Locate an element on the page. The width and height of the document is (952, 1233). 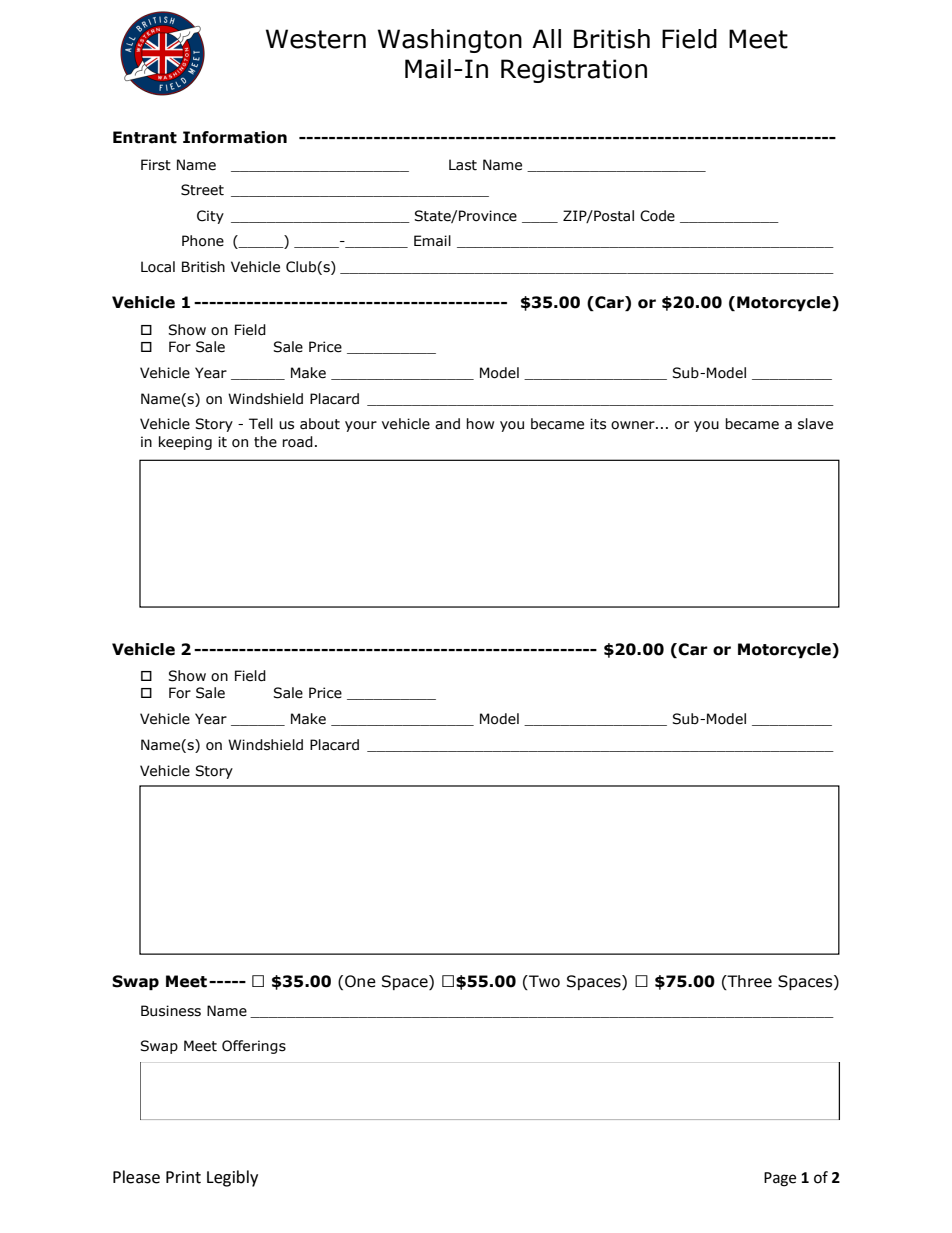
Information is located at coordinates (235, 137).
